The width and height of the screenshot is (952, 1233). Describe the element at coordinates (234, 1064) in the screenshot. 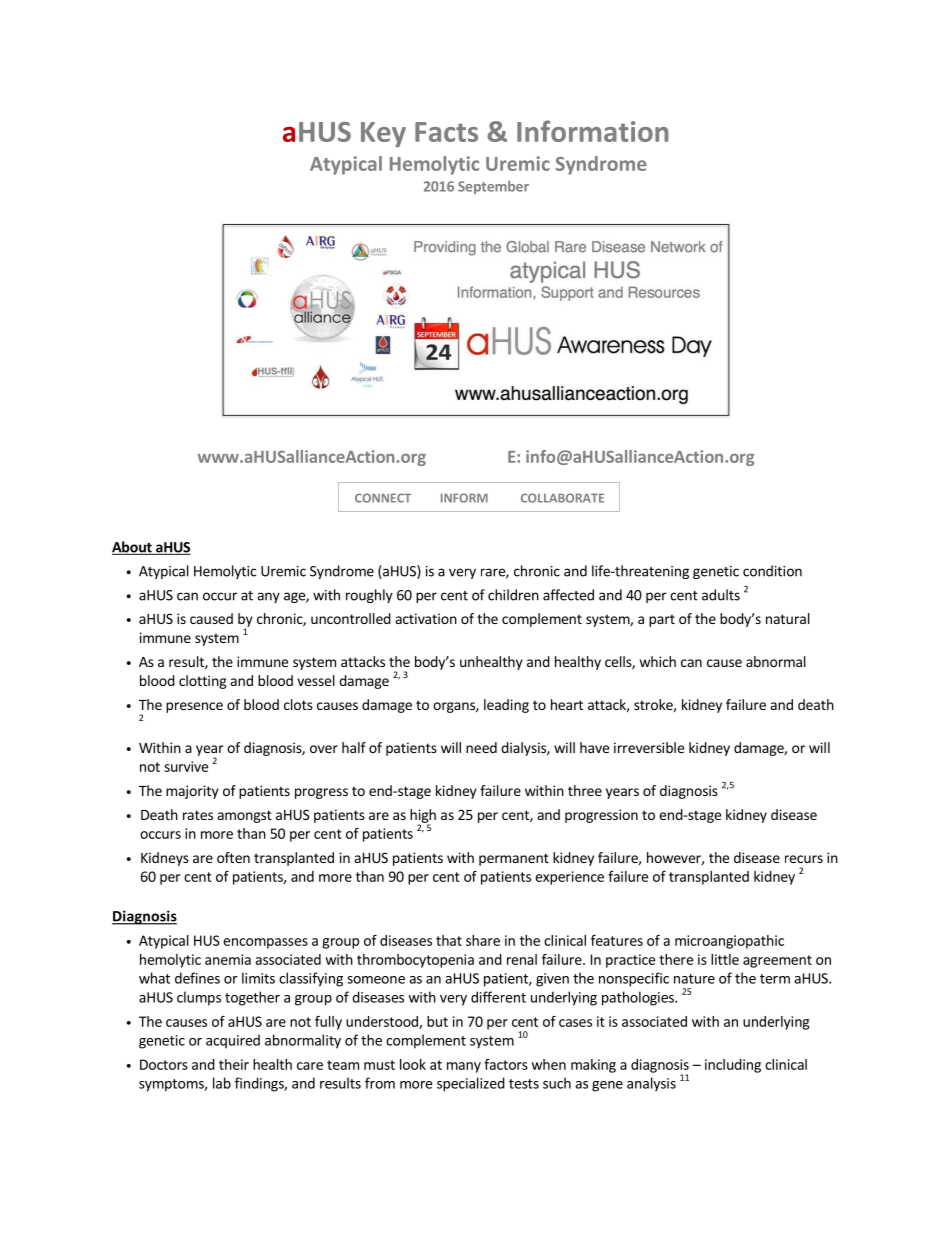

I see `their` at that location.
